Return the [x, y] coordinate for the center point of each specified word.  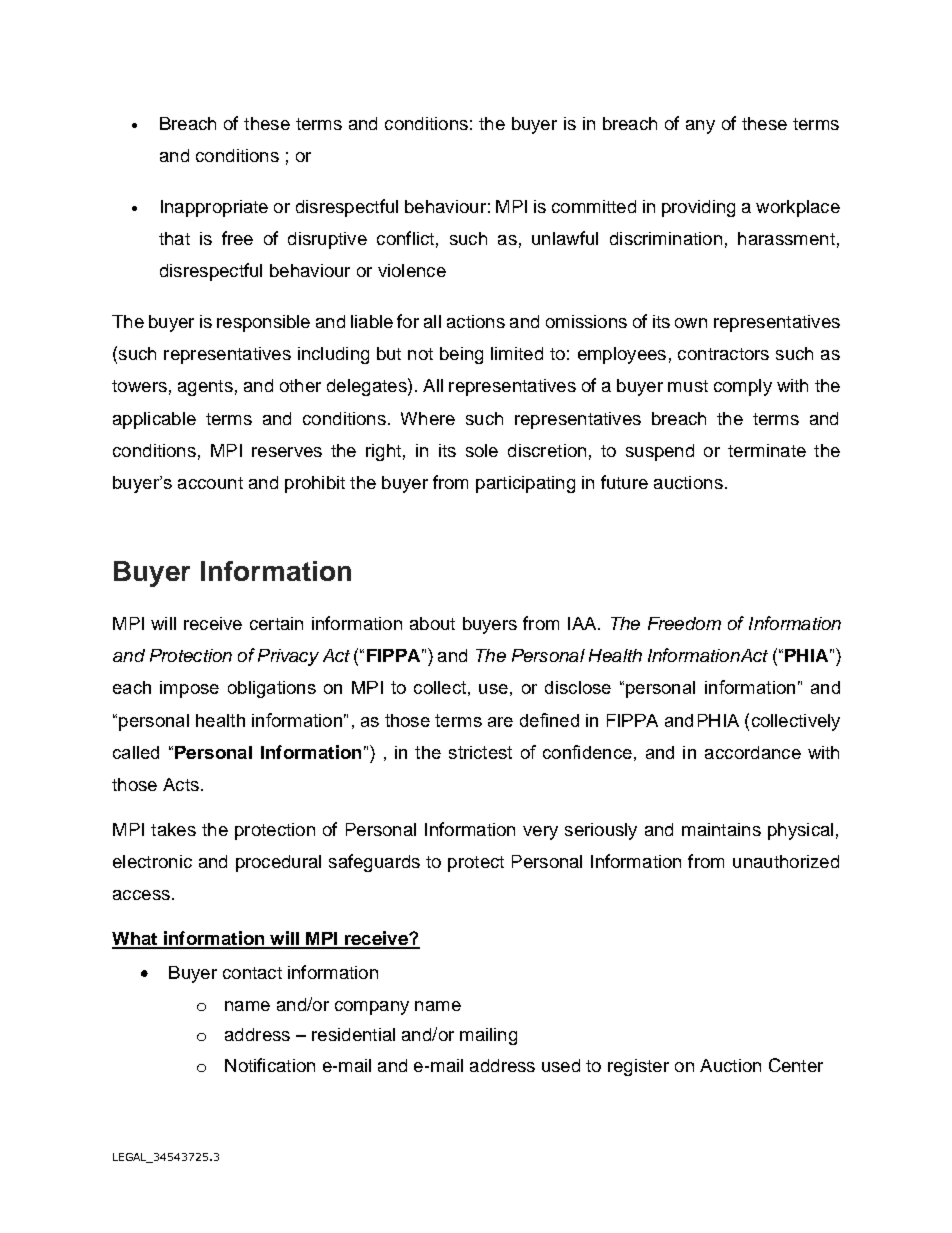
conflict [405, 238]
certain [276, 623]
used [561, 1065]
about [432, 623]
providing [698, 208]
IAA [583, 623]
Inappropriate [214, 208]
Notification [270, 1065]
